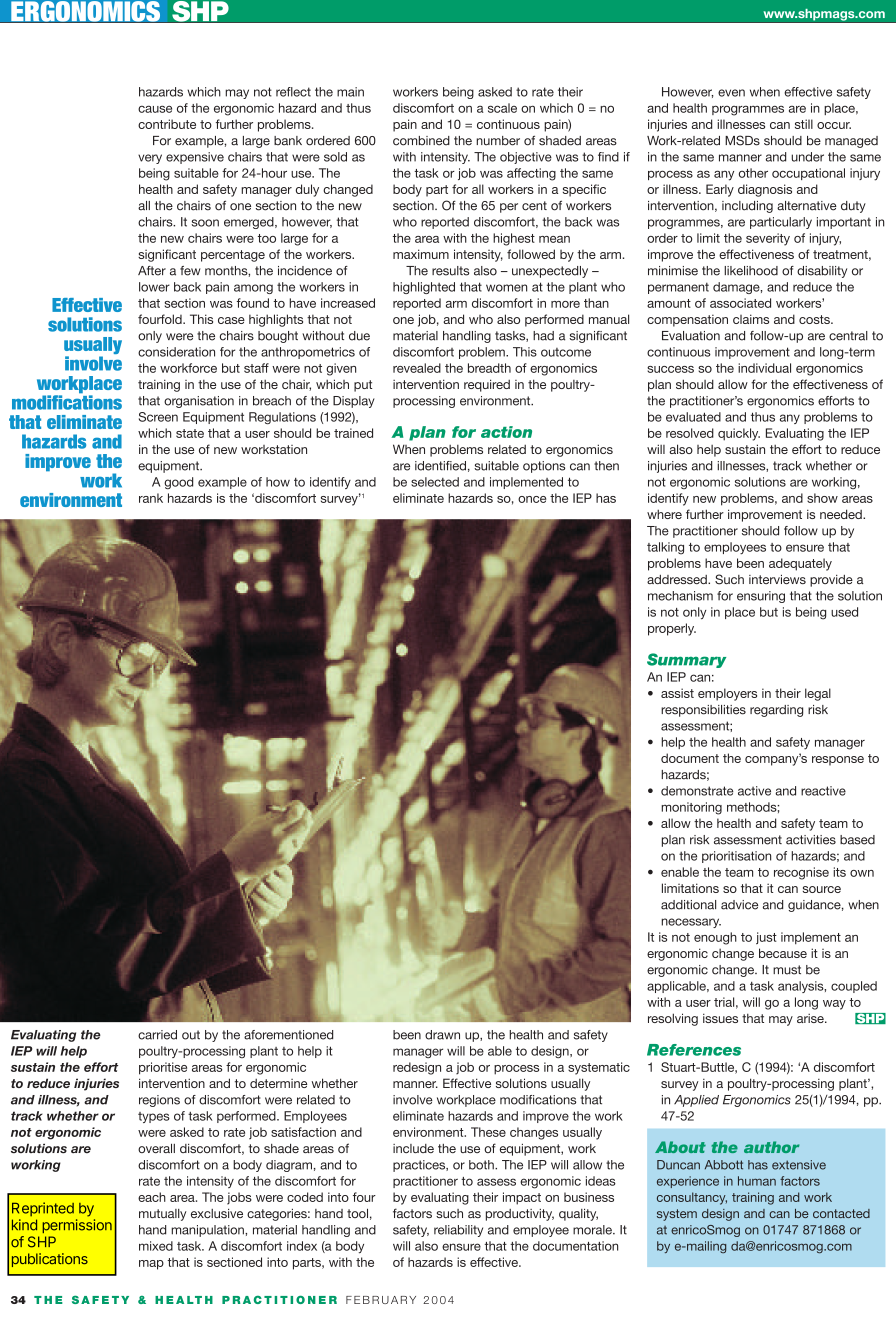  I want to click on expensive, so click(195, 158).
